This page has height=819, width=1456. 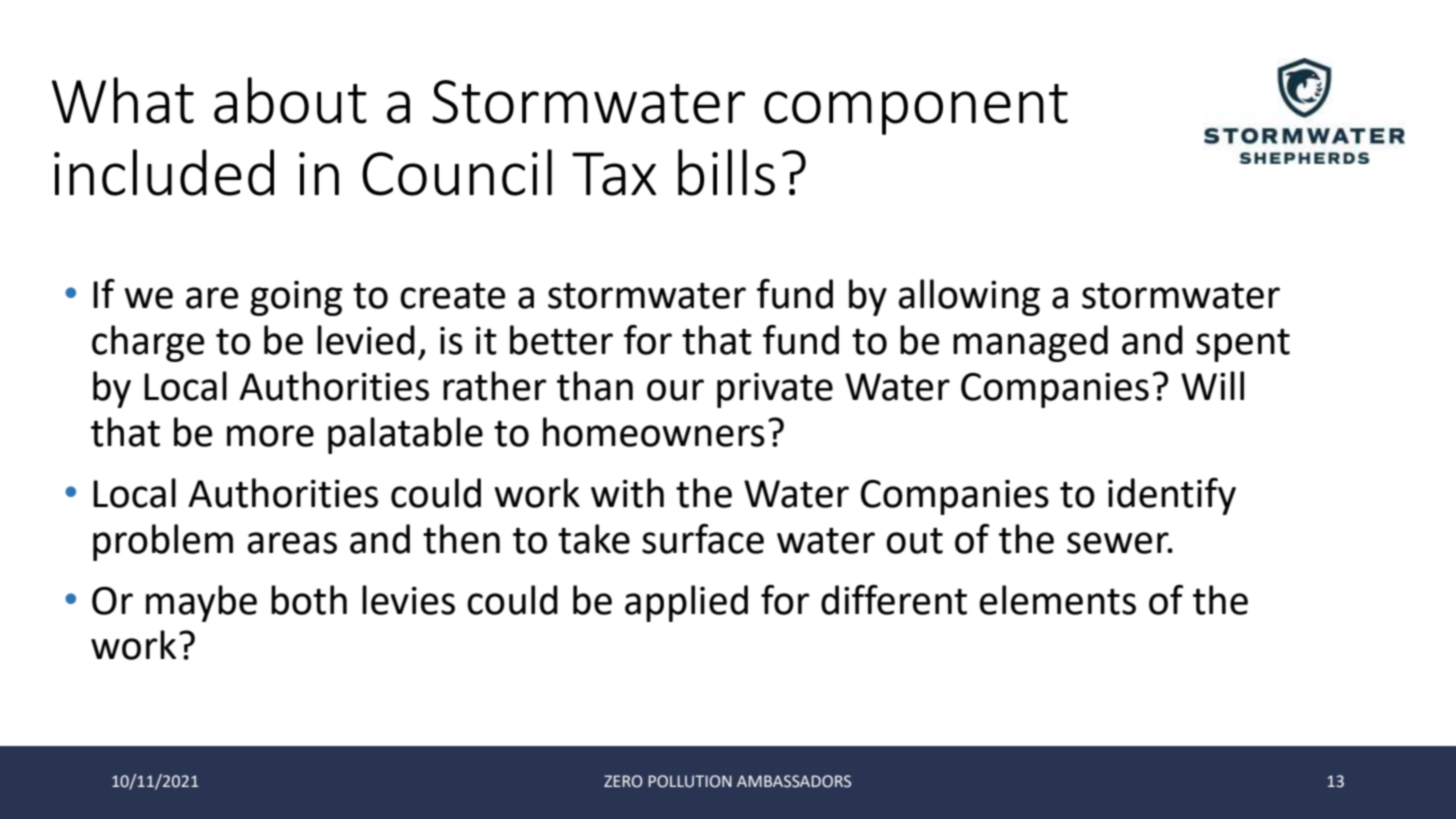 I want to click on ZERO, so click(x=623, y=781).
